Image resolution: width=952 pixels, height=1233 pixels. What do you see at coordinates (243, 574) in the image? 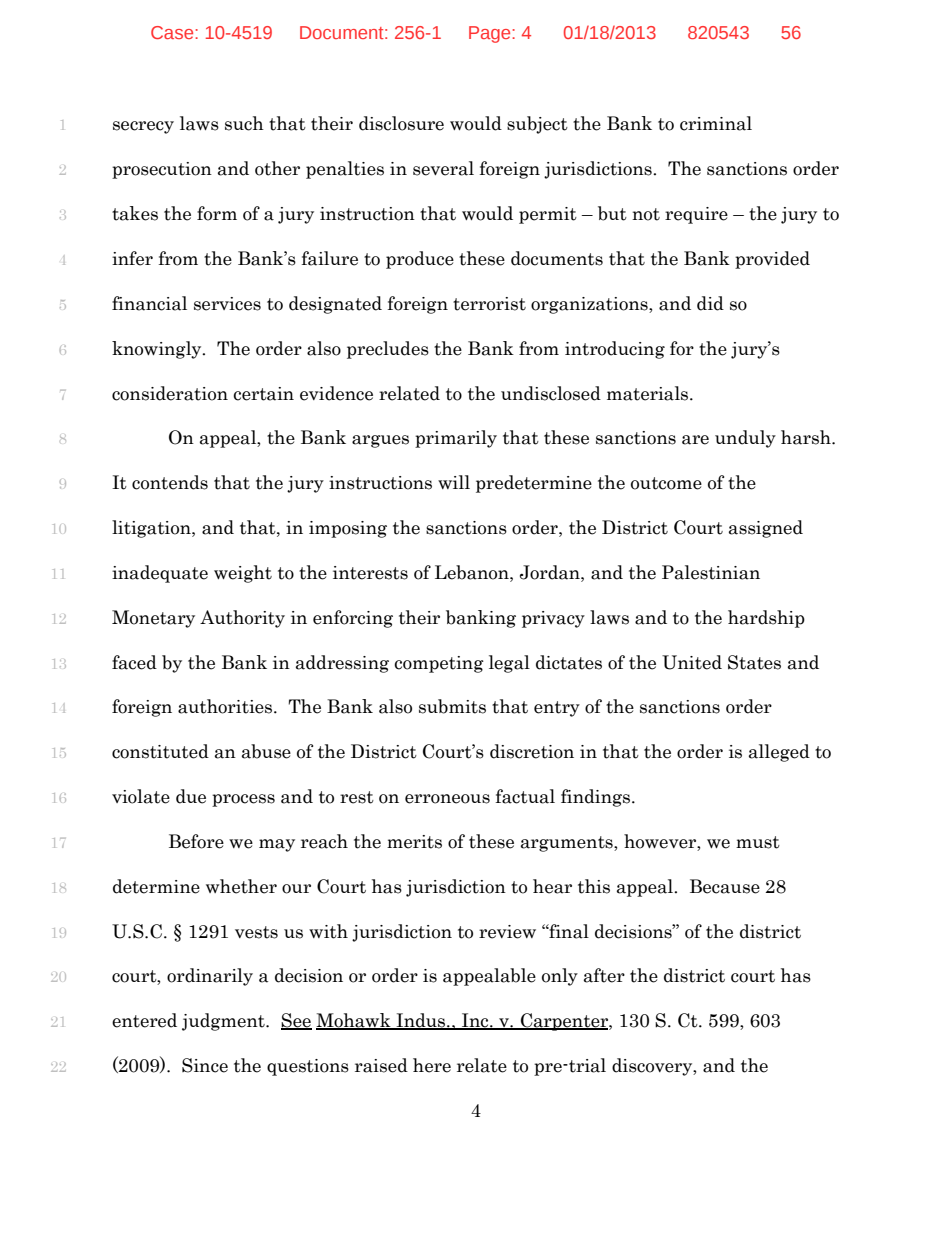
I see `weight` at bounding box center [243, 574].
